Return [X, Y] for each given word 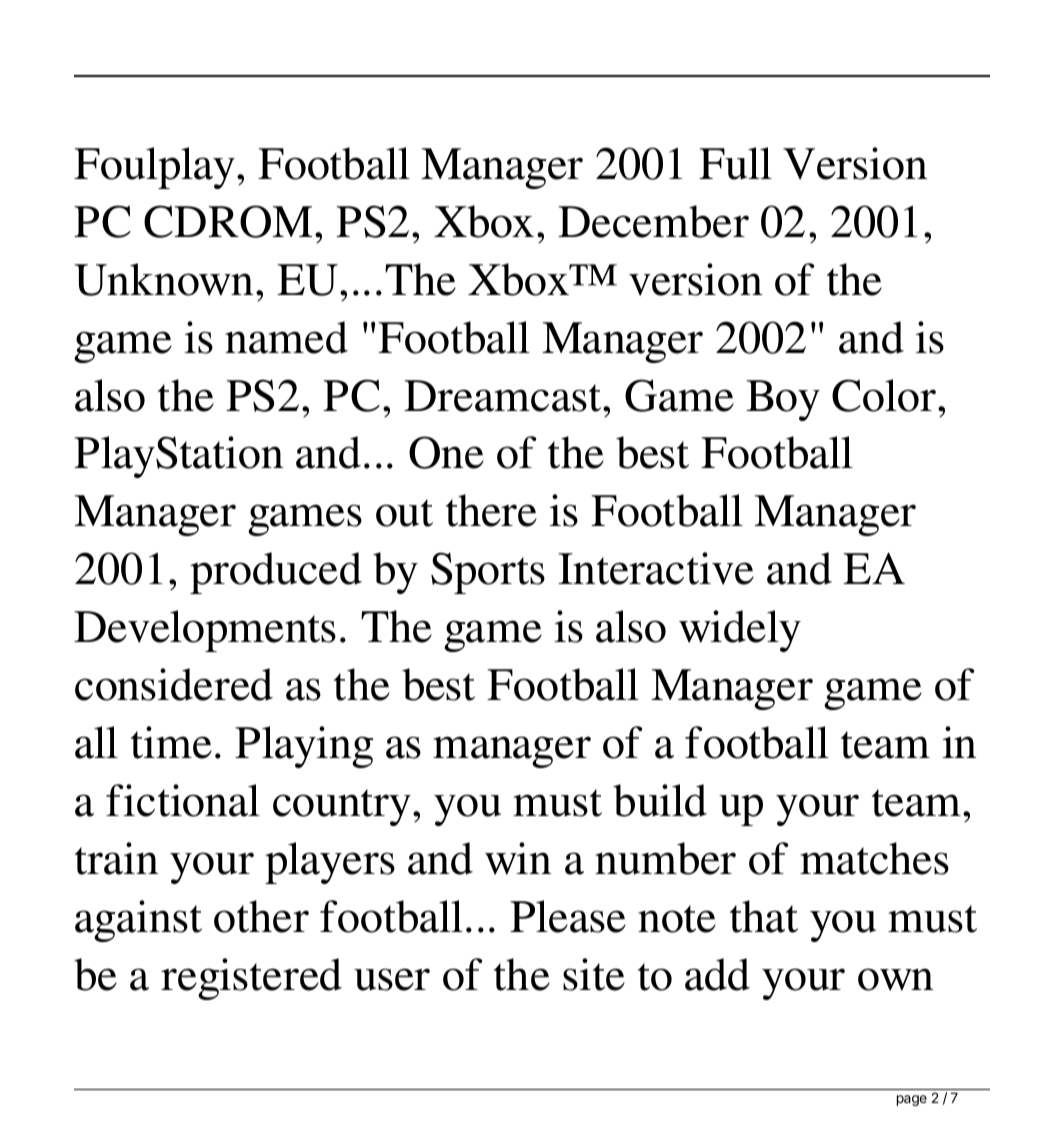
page [912, 1100]
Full [735, 163]
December [653, 221]
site [594, 974]
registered [251, 979]
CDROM [228, 221]
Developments [205, 631]
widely [740, 631]
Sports [488, 573]
